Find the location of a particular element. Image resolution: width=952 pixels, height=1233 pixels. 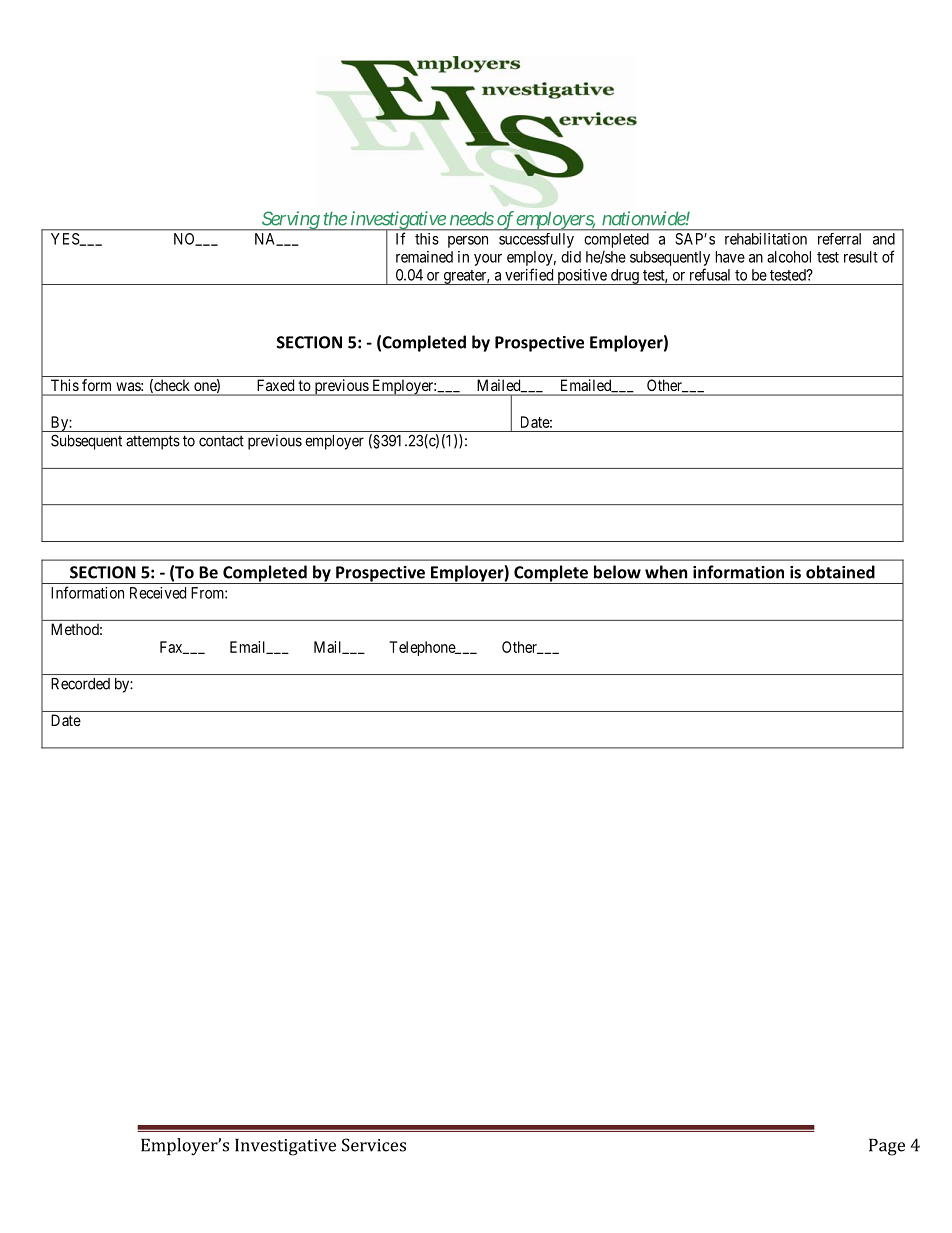

obtained is located at coordinates (840, 572).
